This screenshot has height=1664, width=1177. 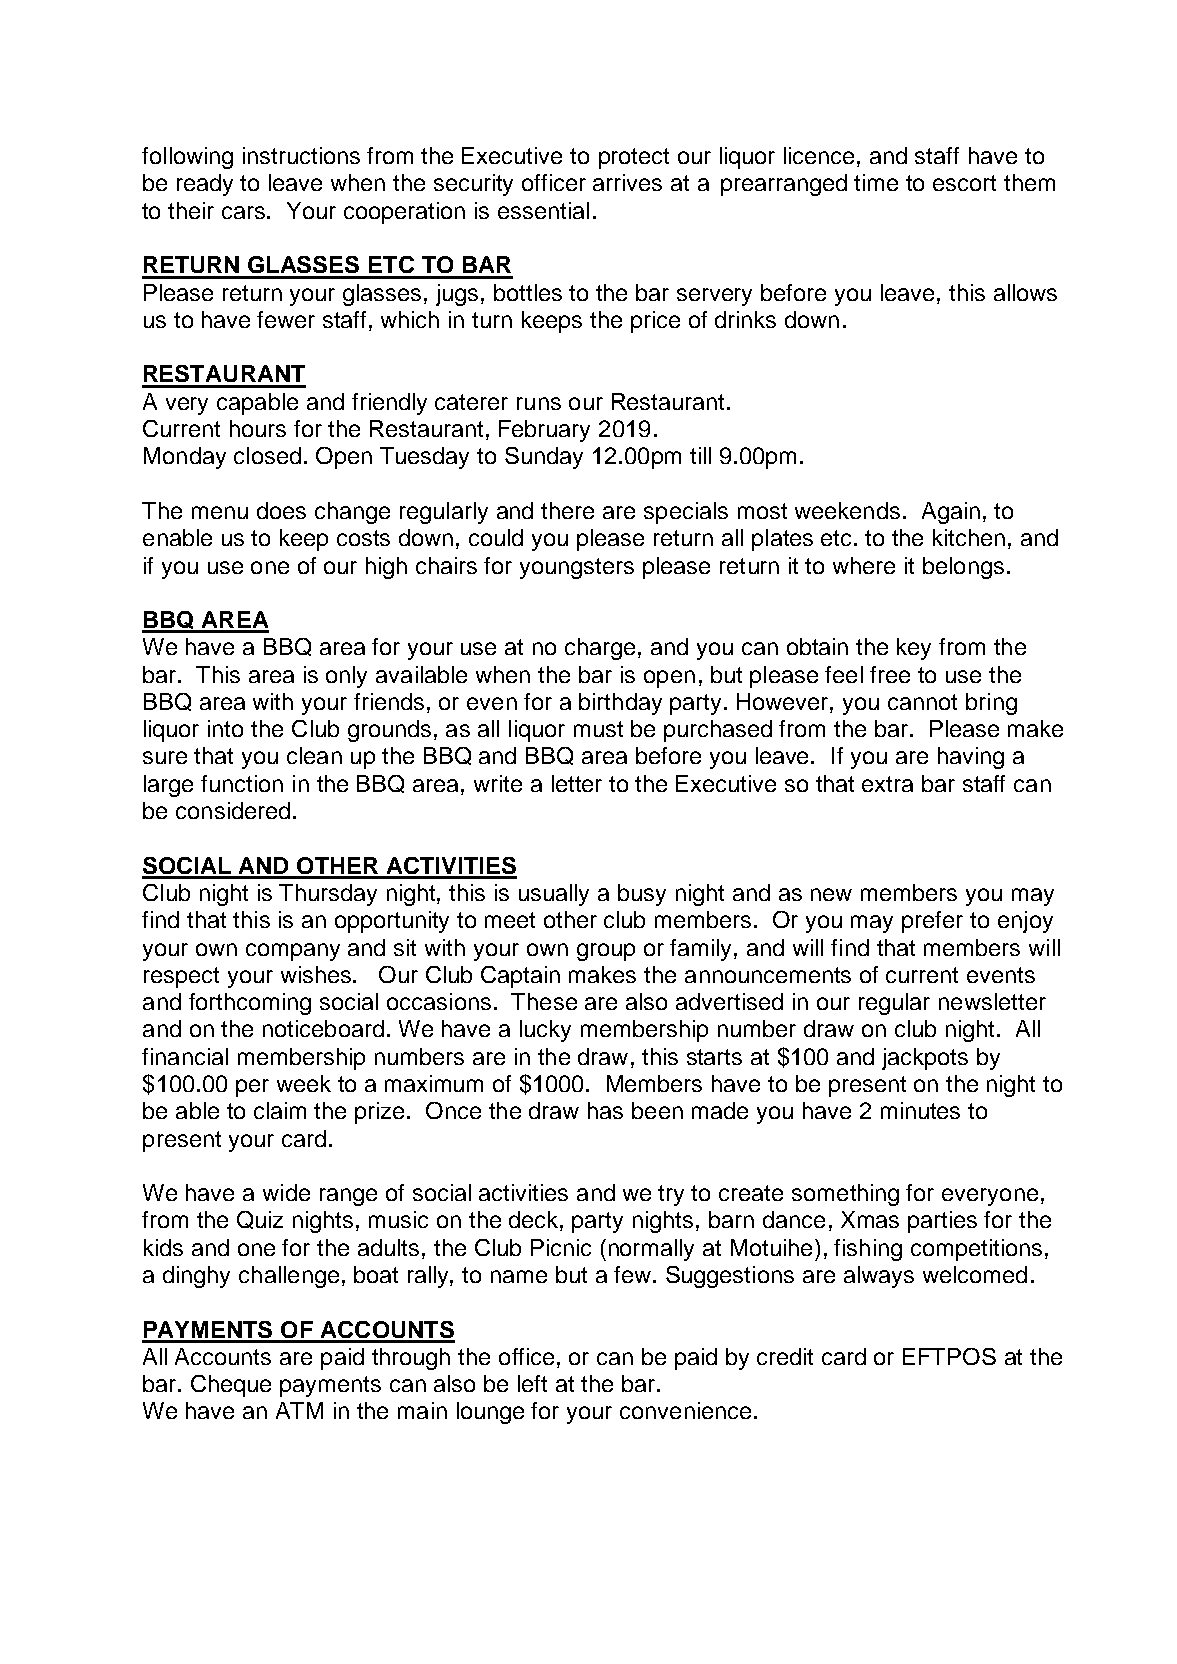 What do you see at coordinates (301, 155) in the screenshot?
I see `instructions` at bounding box center [301, 155].
